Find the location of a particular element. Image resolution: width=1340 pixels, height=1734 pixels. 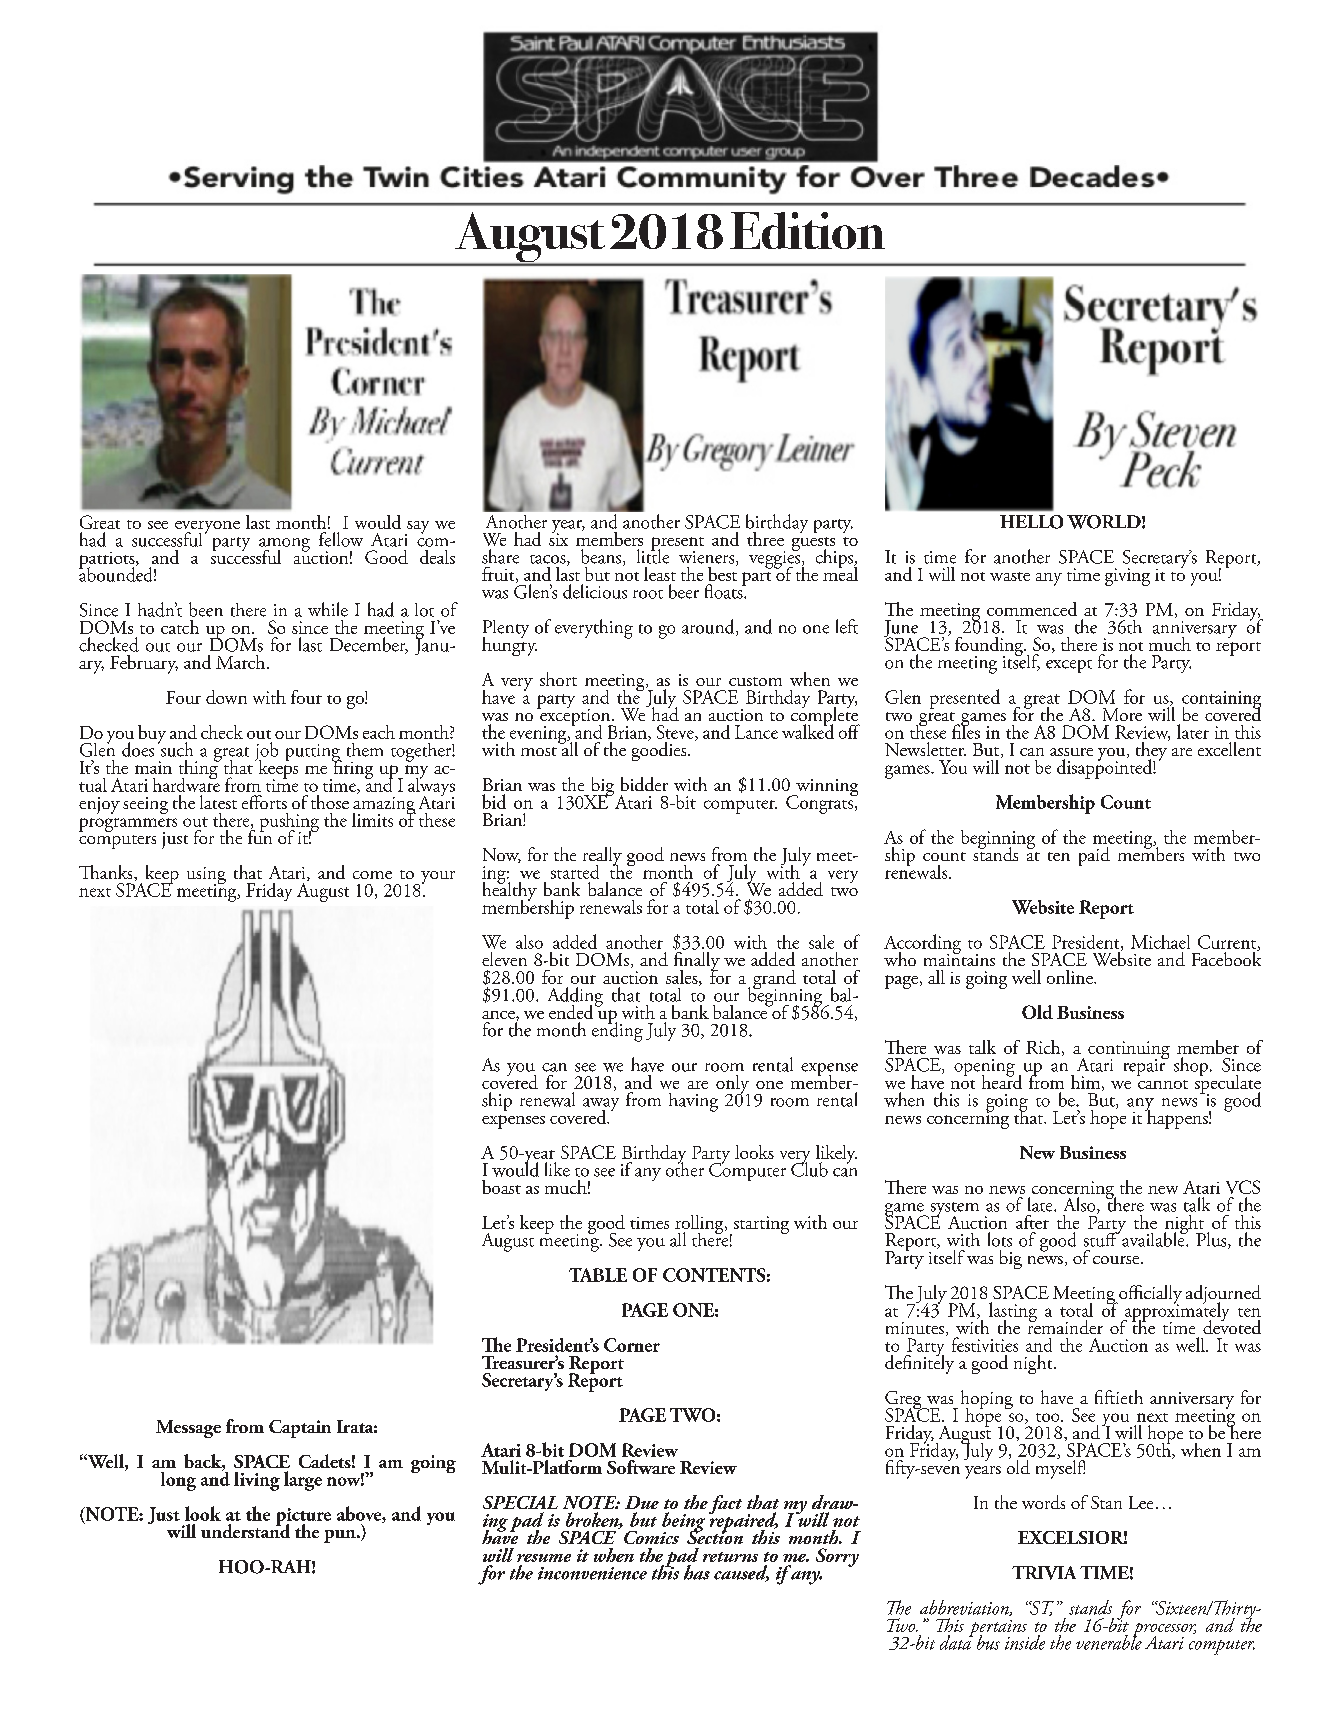

giving is located at coordinates (1127, 577).
